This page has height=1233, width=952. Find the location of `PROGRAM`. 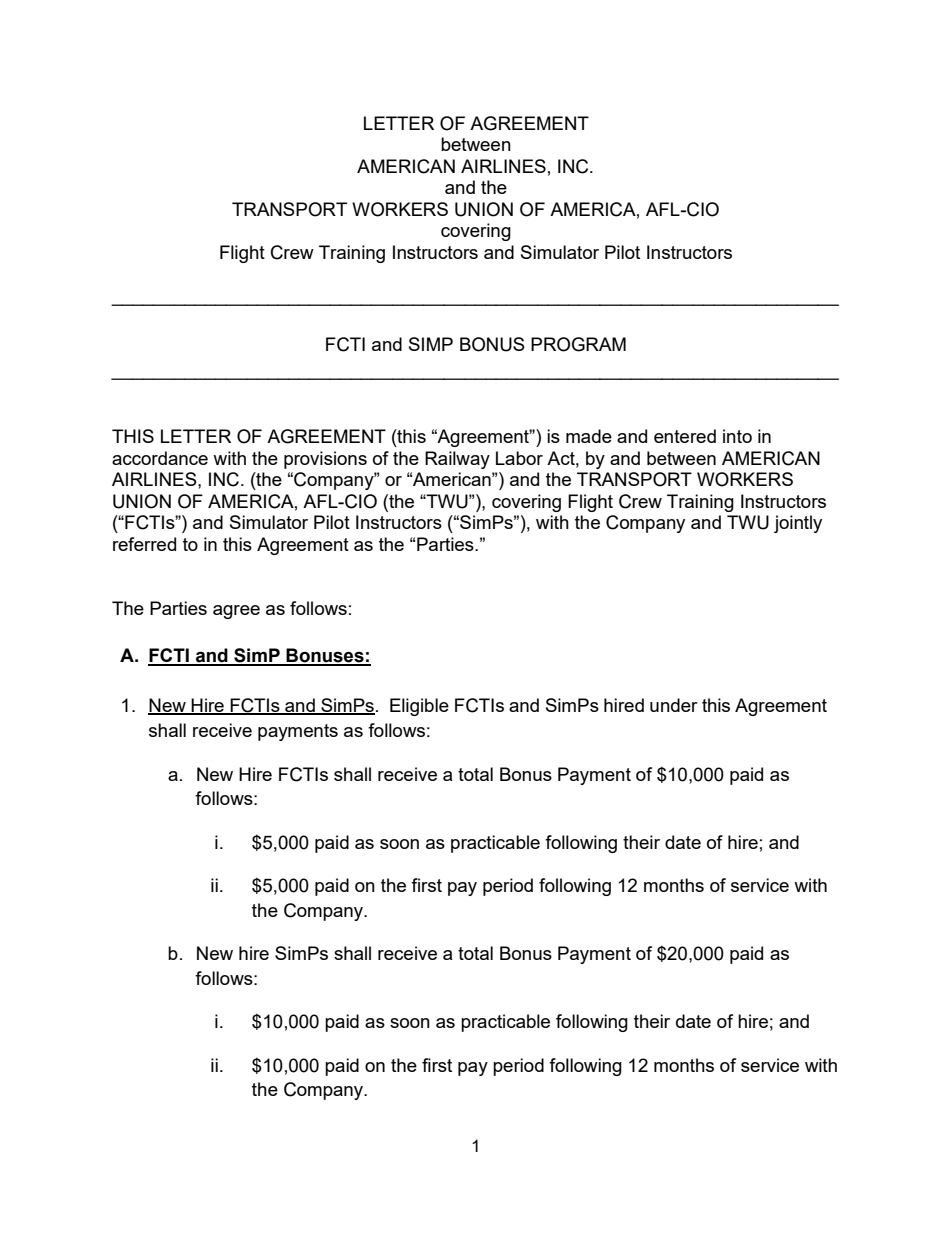

PROGRAM is located at coordinates (578, 344).
